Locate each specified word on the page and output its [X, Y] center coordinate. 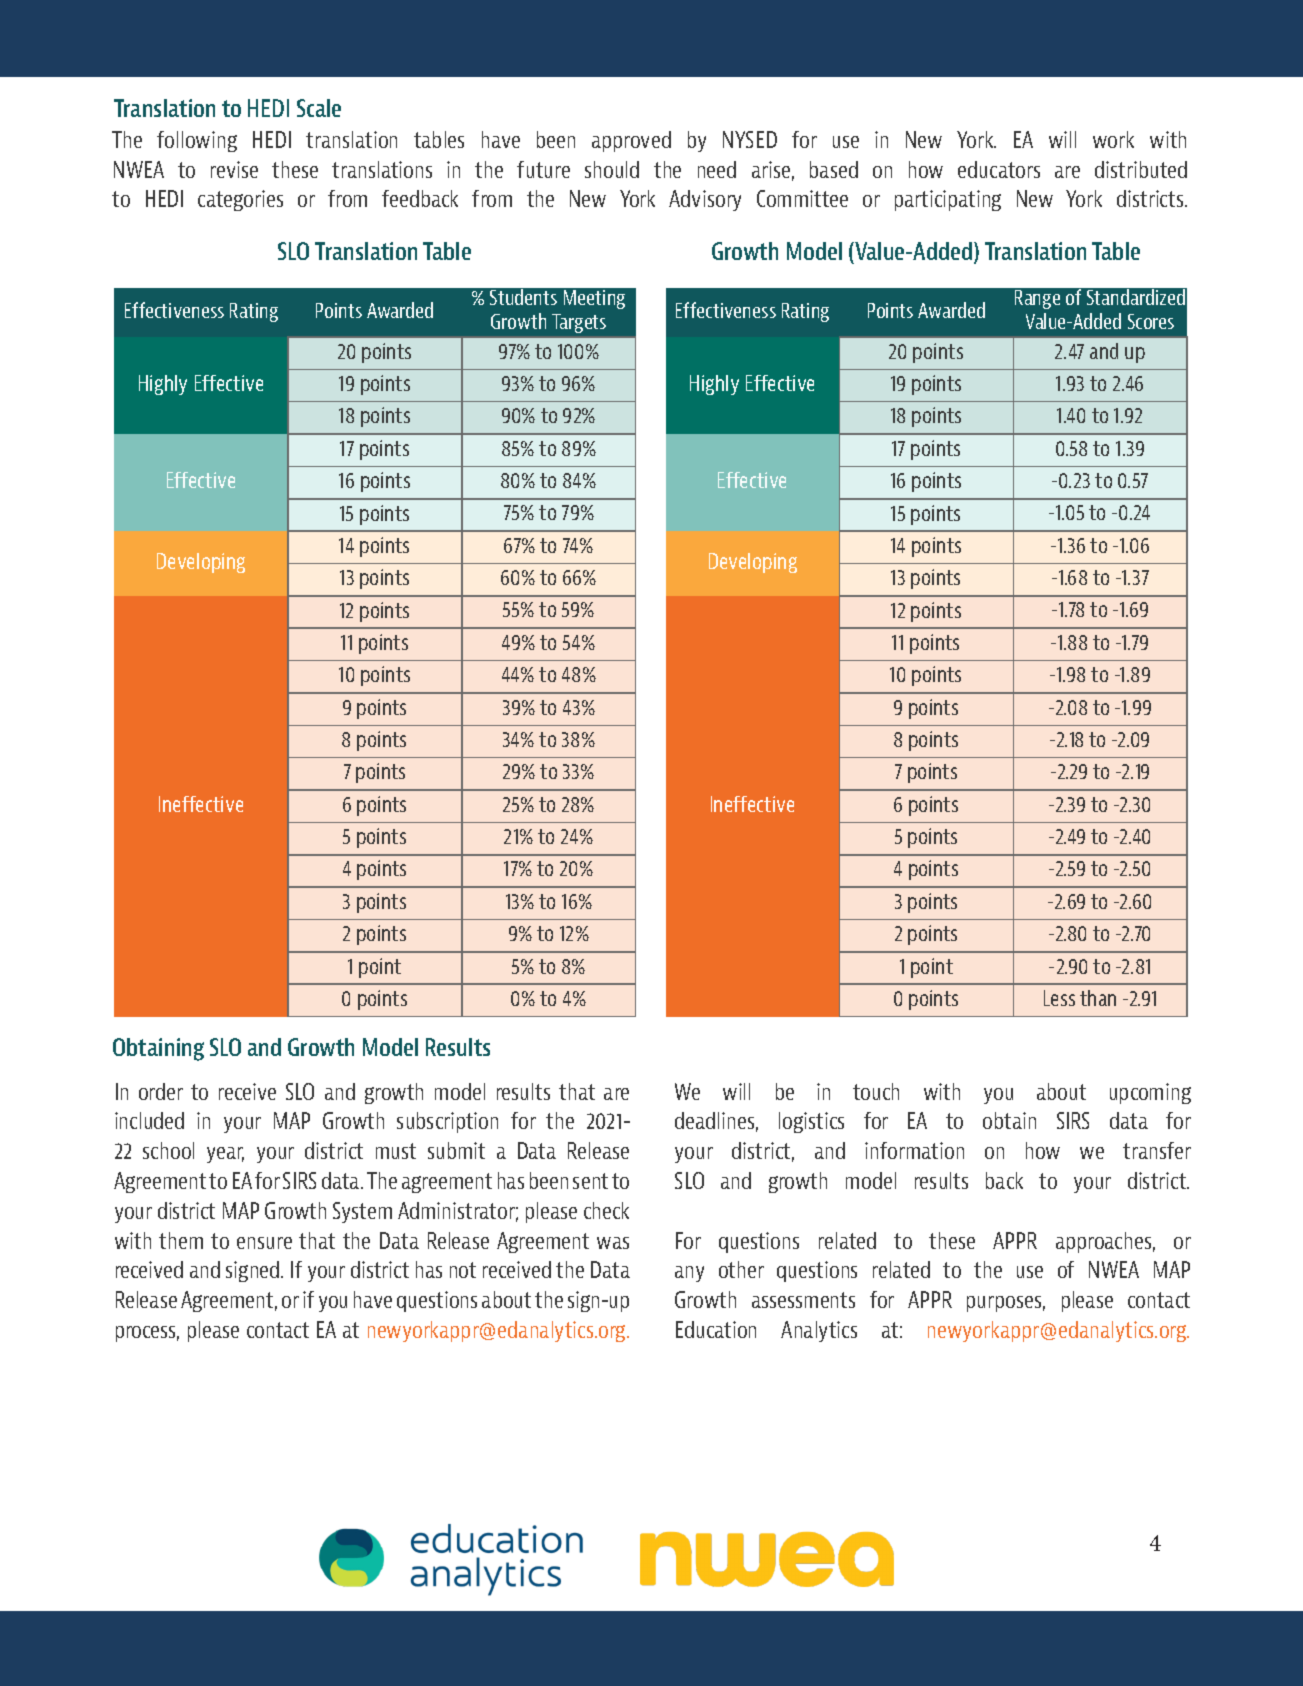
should [612, 169]
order [161, 1091]
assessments [803, 1300]
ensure [264, 1243]
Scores [1151, 321]
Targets [579, 323]
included [149, 1120]
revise [234, 169]
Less [1059, 998]
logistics [811, 1122]
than [1098, 998]
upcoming [1150, 1093]
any [689, 1274]
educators [999, 169]
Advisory [705, 200]
